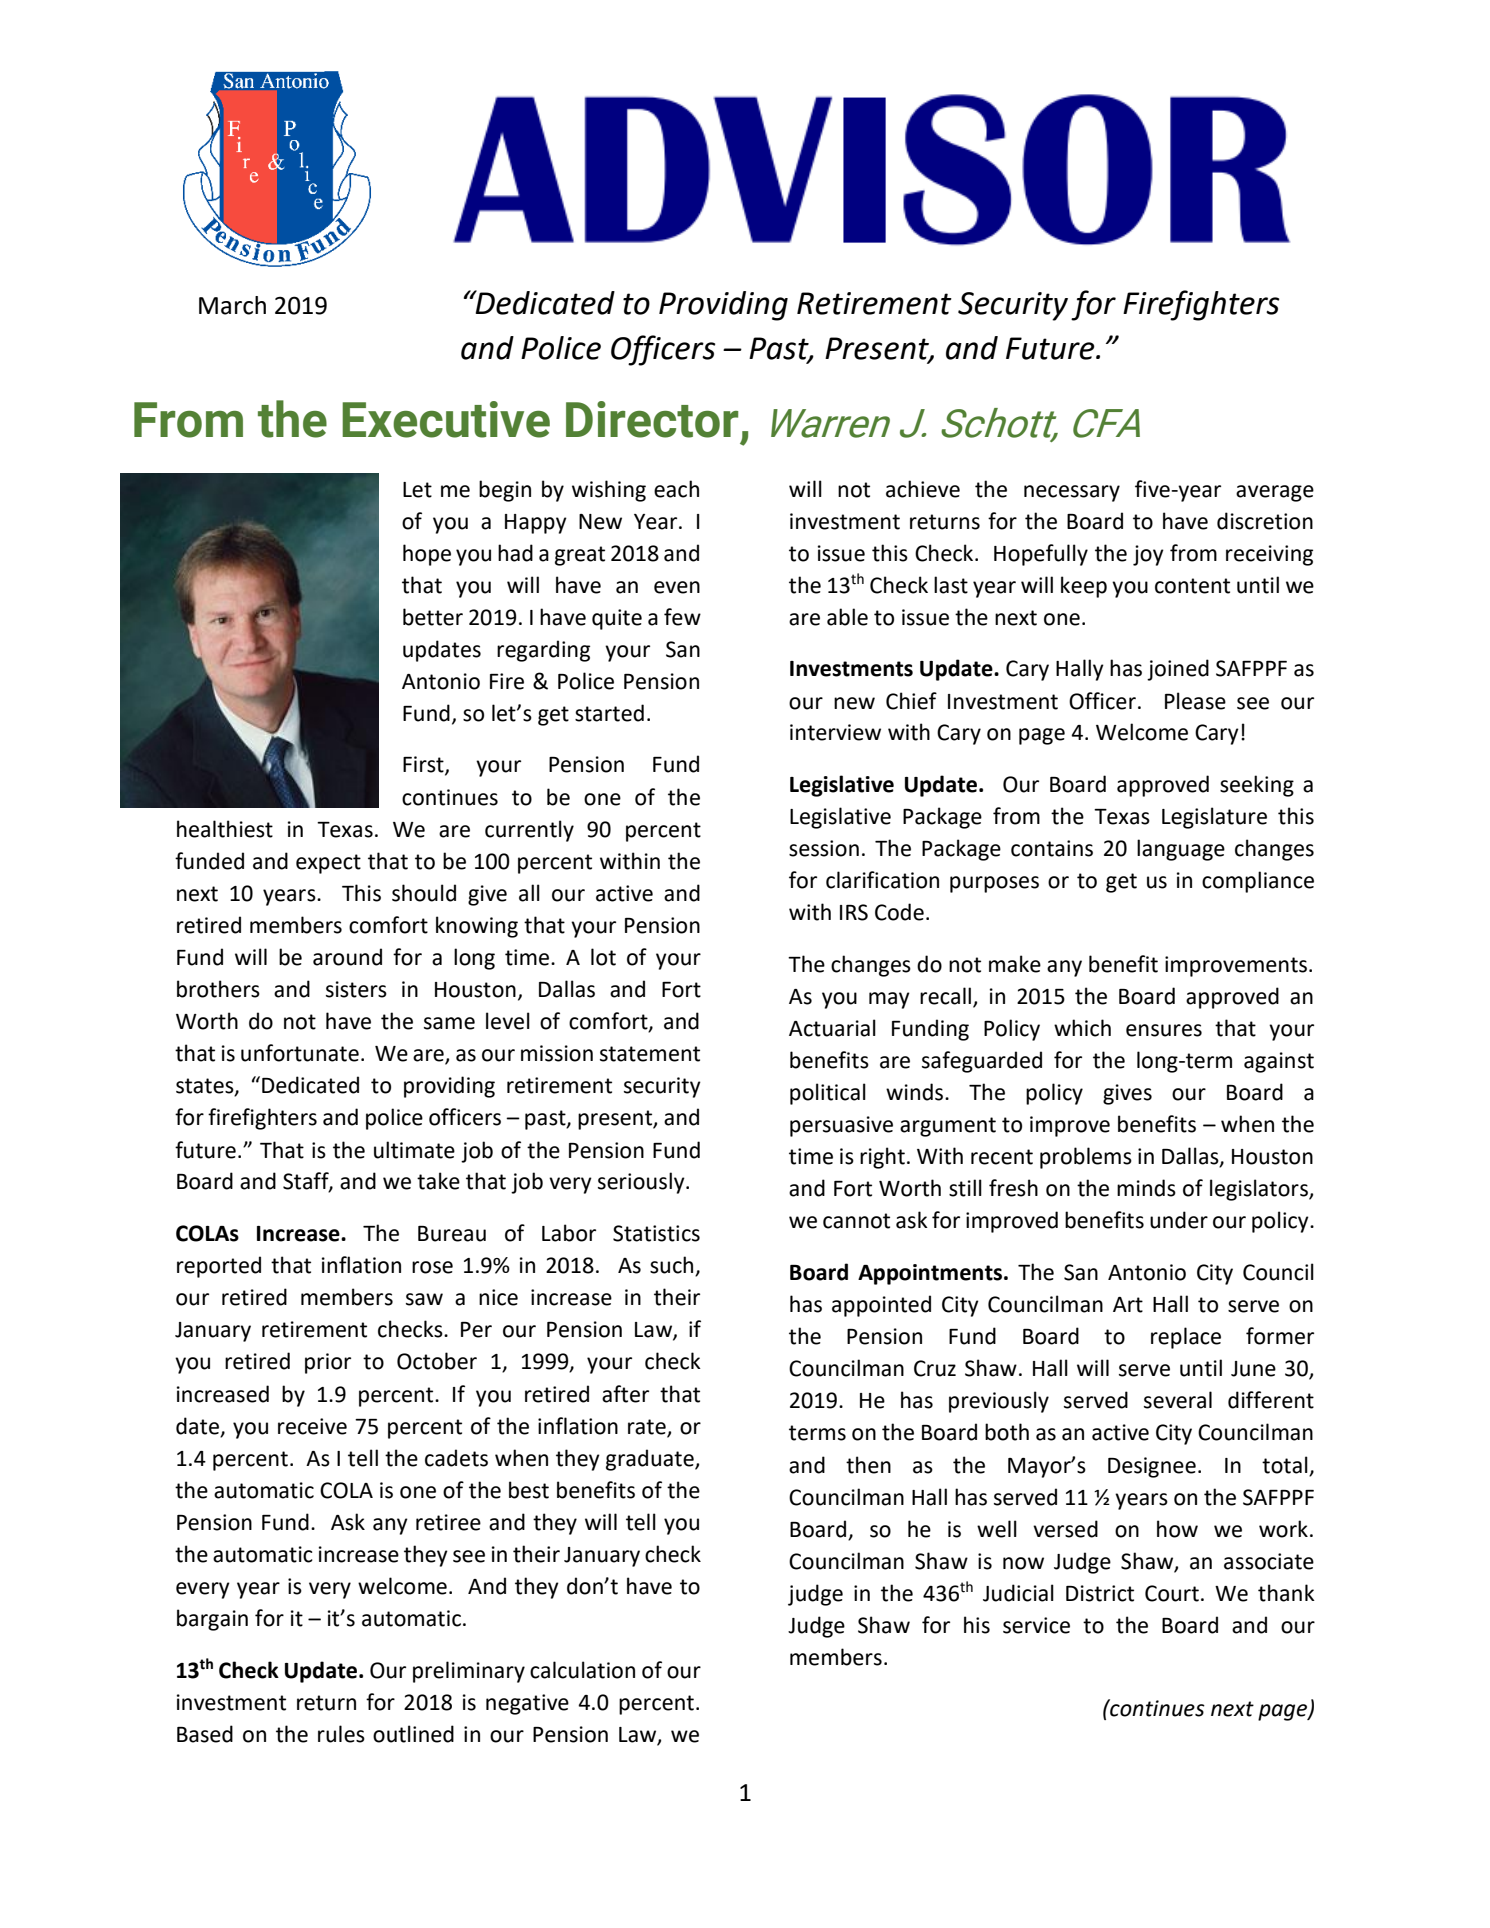 This screenshot has width=1490, height=1928. Describe the element at coordinates (341, 1734) in the screenshot. I see `rules` at that location.
